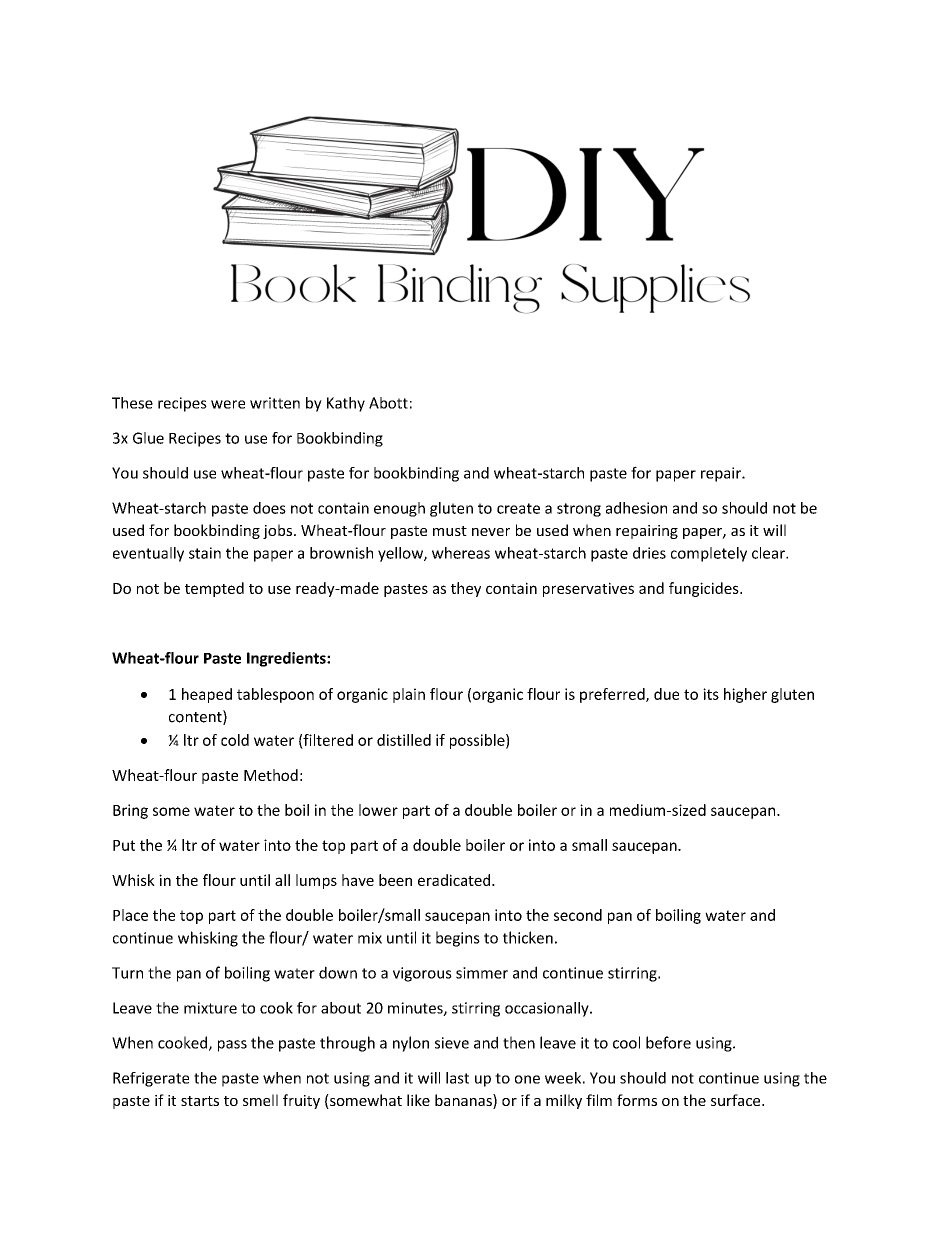 Image resolution: width=952 pixels, height=1233 pixels. I want to click on starts, so click(200, 1101).
